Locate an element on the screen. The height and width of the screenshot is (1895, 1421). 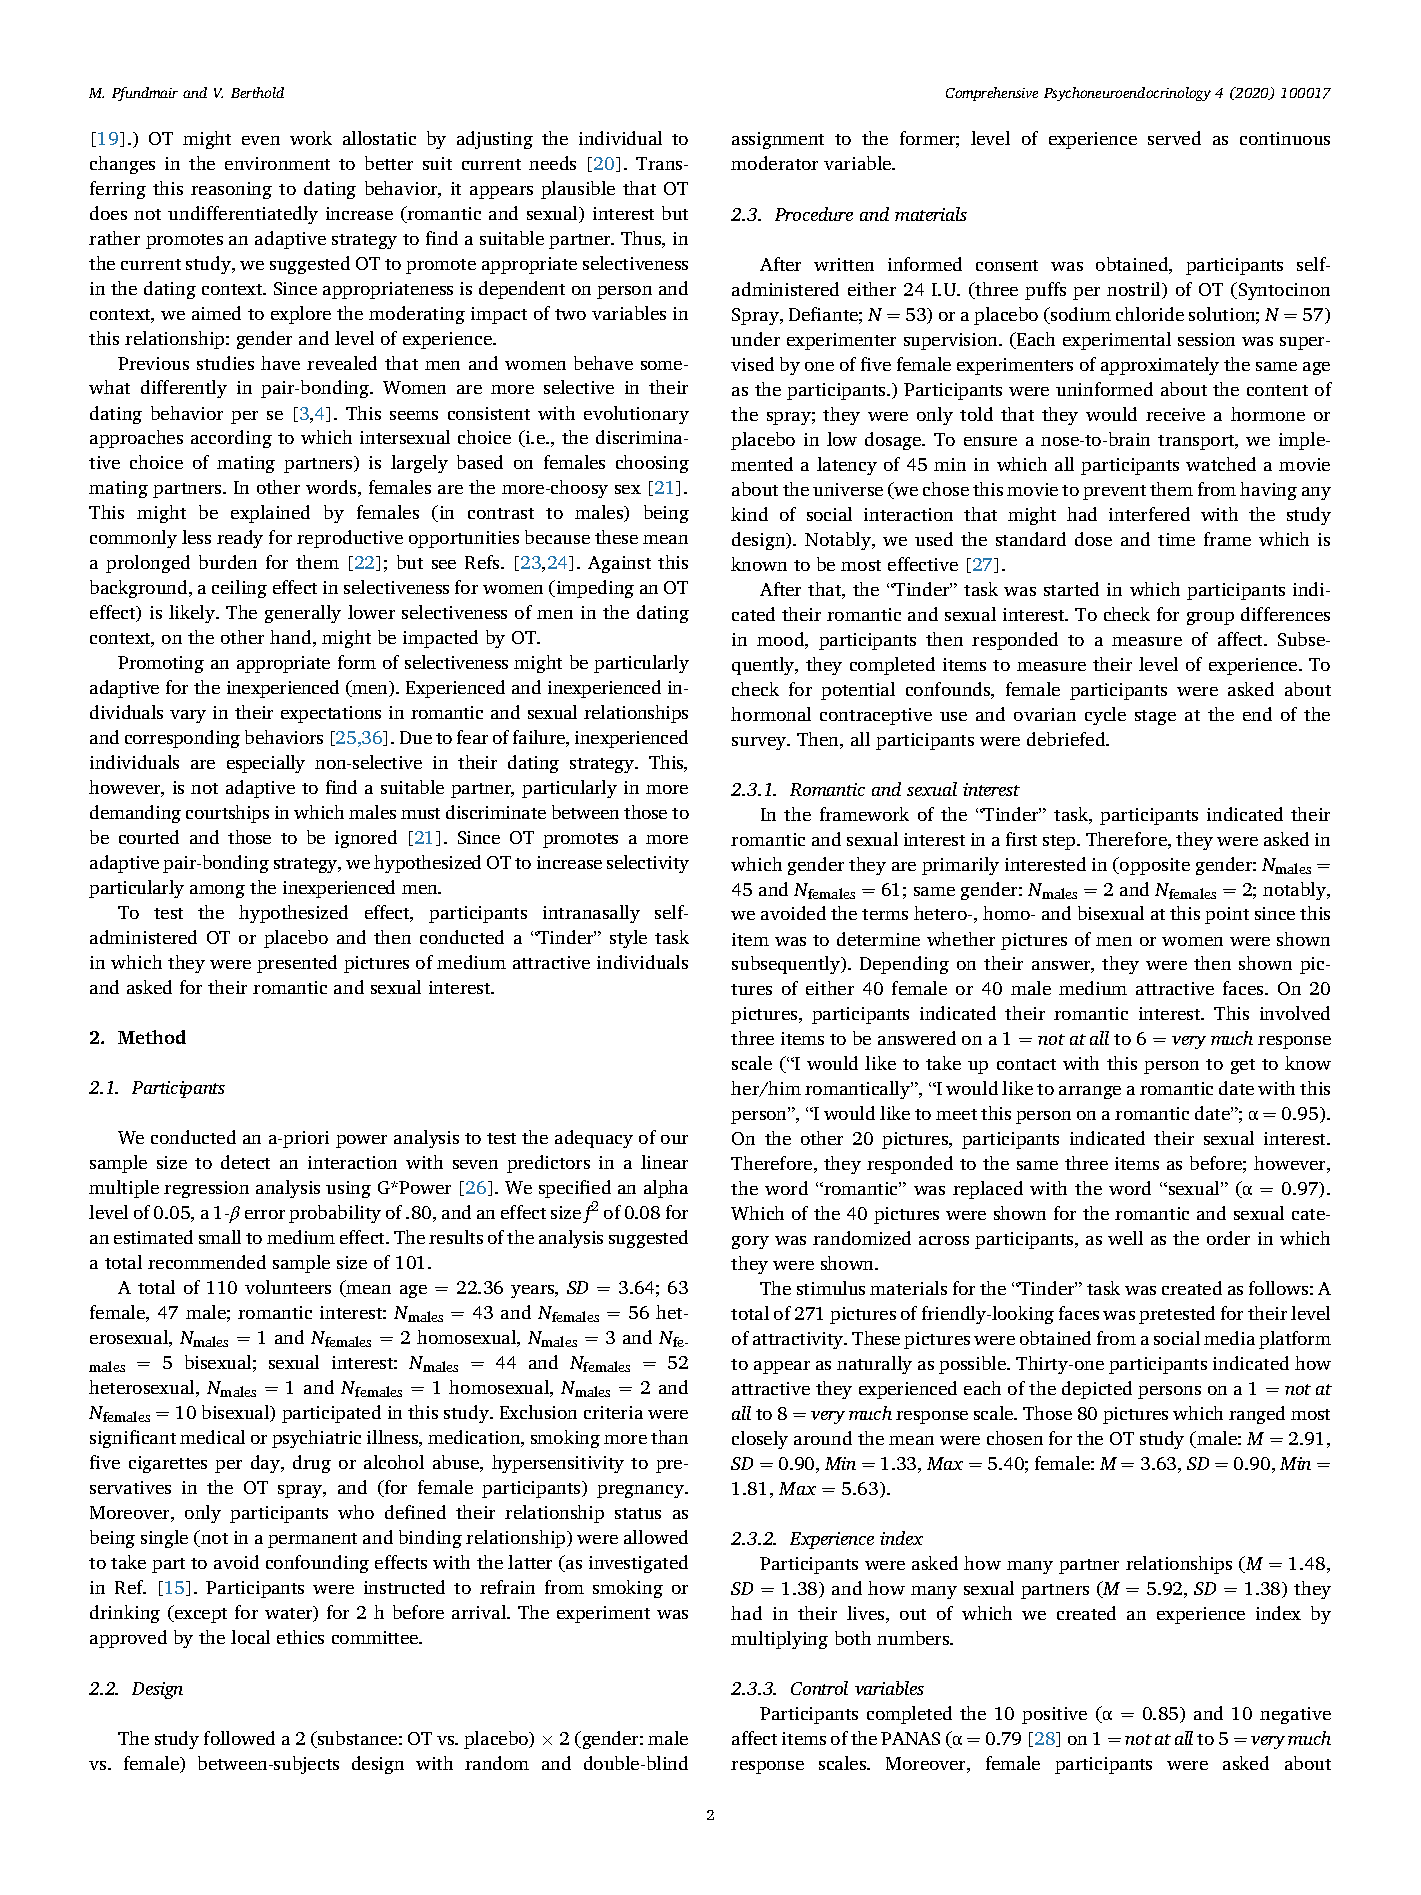
among is located at coordinates (217, 891).
